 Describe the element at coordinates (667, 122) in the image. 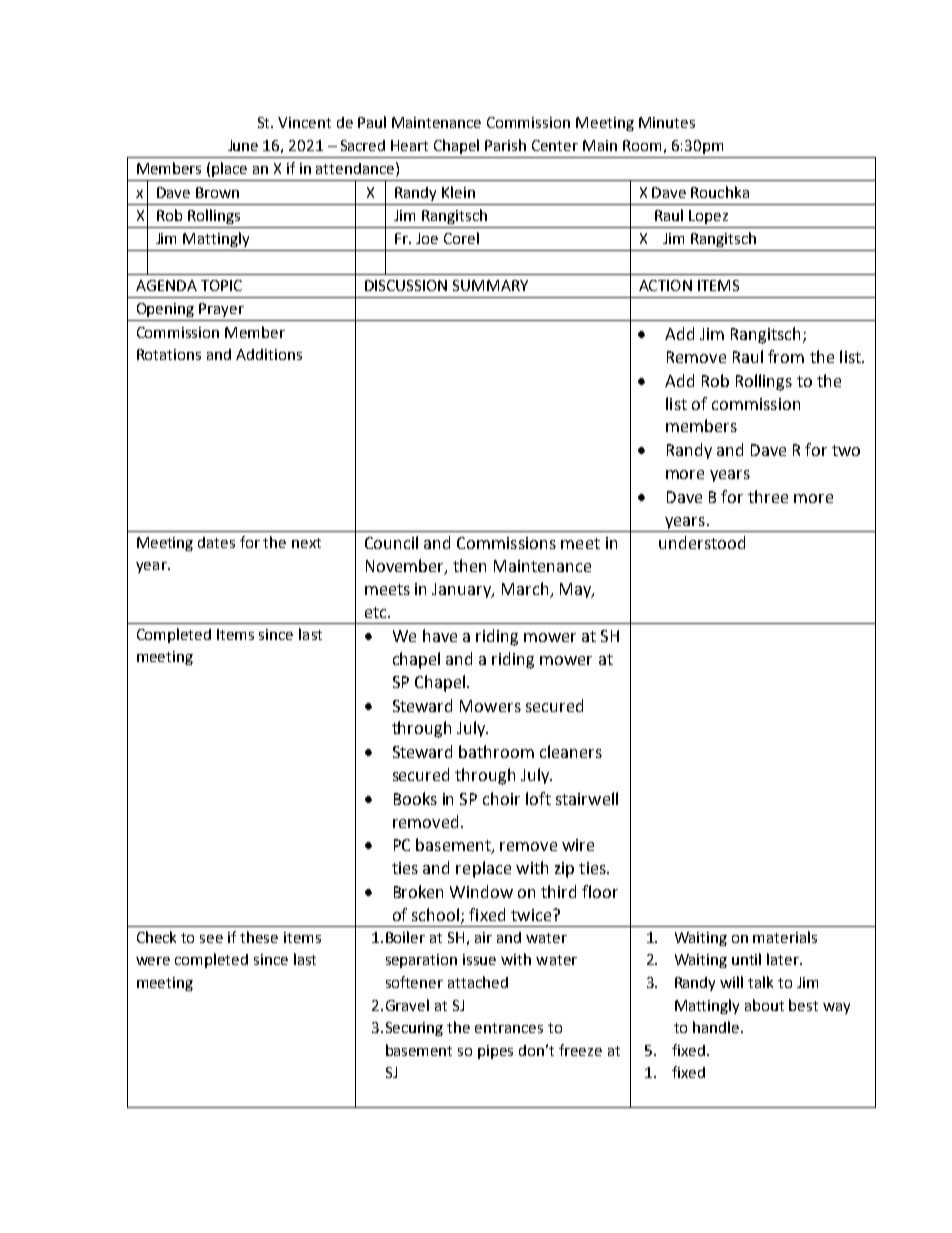

I see `Minutes` at that location.
